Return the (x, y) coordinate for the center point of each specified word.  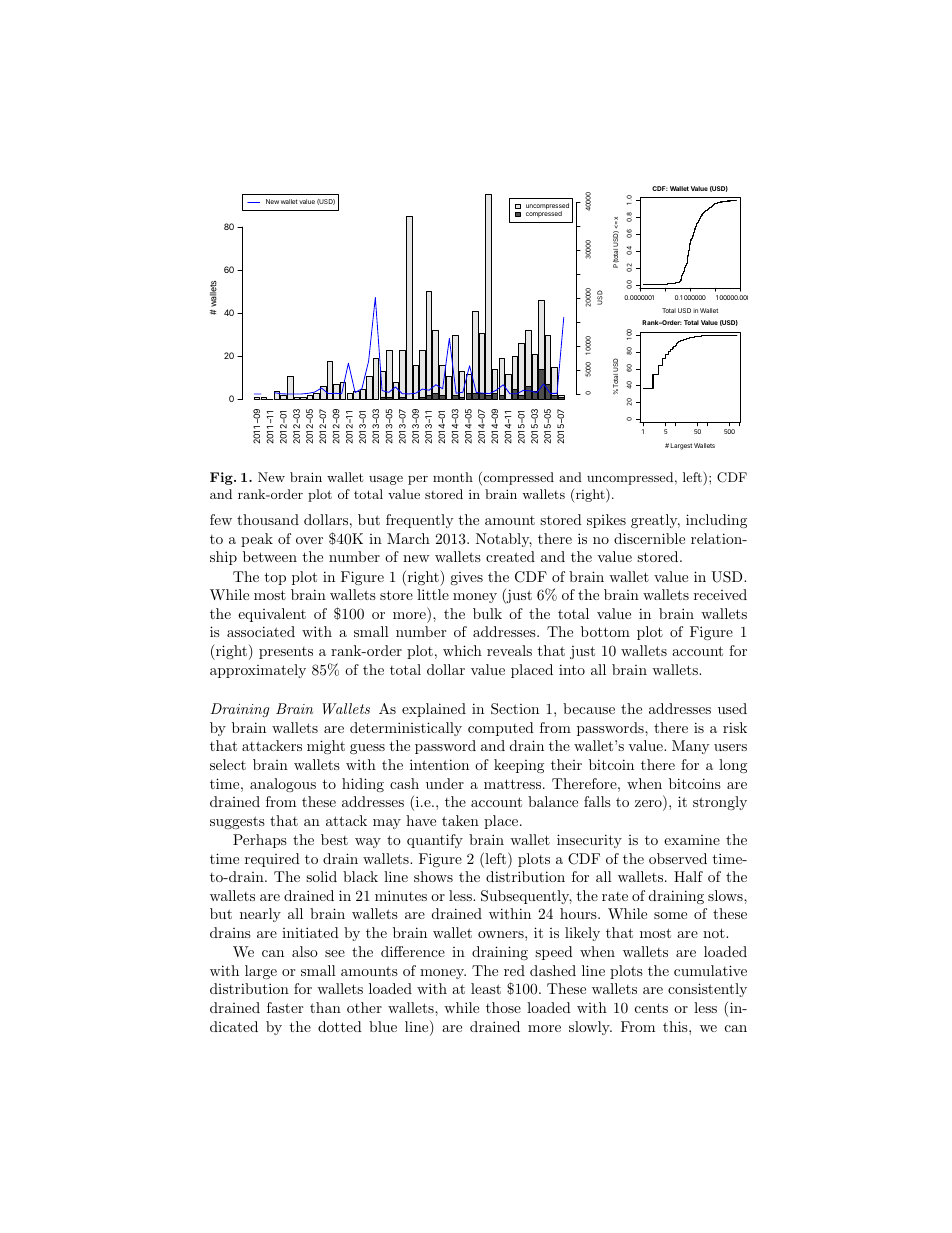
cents (651, 1008)
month (453, 477)
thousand (268, 519)
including (716, 521)
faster (285, 1007)
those (503, 1007)
